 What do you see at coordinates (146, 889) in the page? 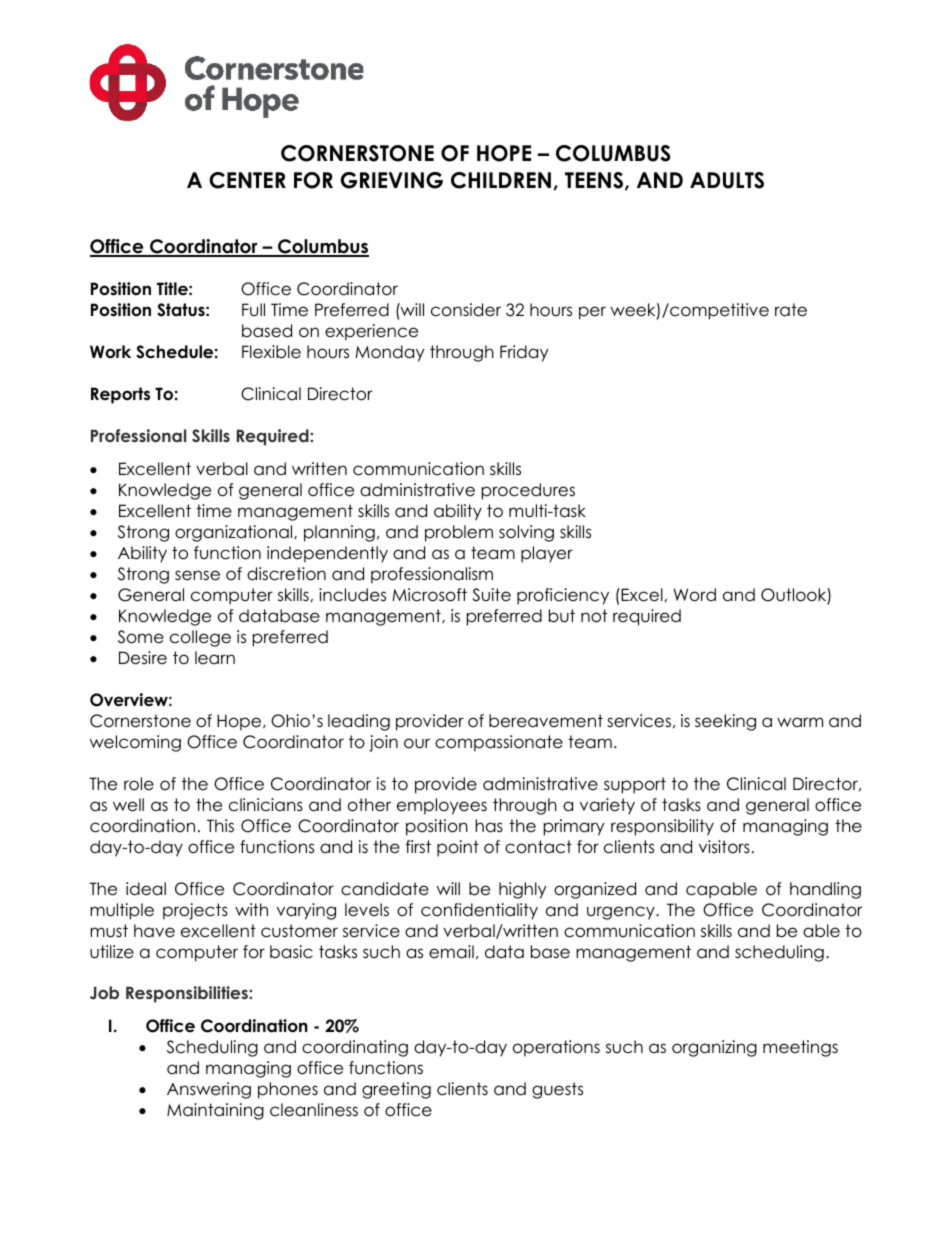
I see `ideal` at bounding box center [146, 889].
